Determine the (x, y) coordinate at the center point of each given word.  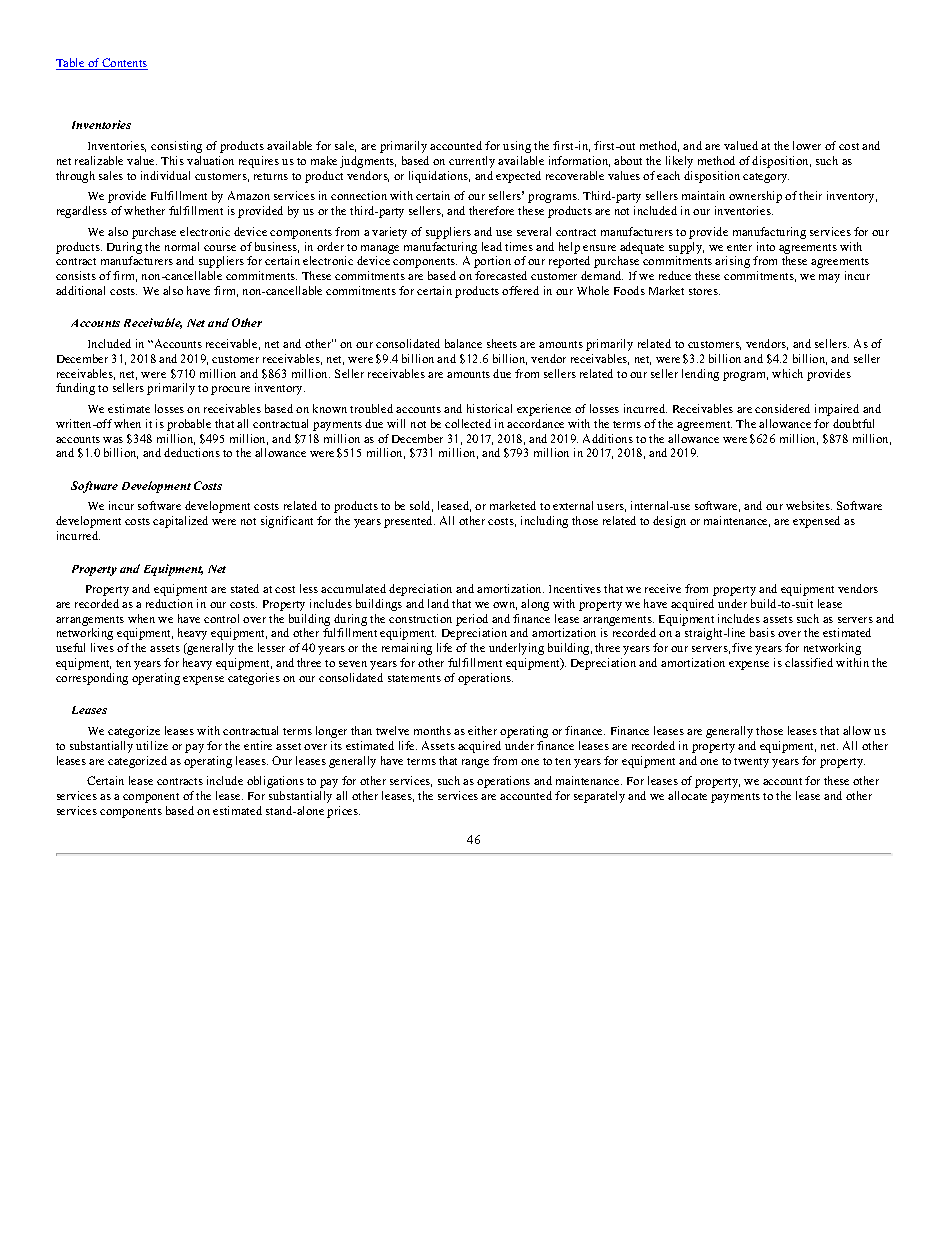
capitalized (180, 522)
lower (807, 145)
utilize (152, 745)
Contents (124, 64)
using (517, 147)
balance (463, 343)
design (669, 522)
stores (704, 291)
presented (409, 522)
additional (80, 290)
